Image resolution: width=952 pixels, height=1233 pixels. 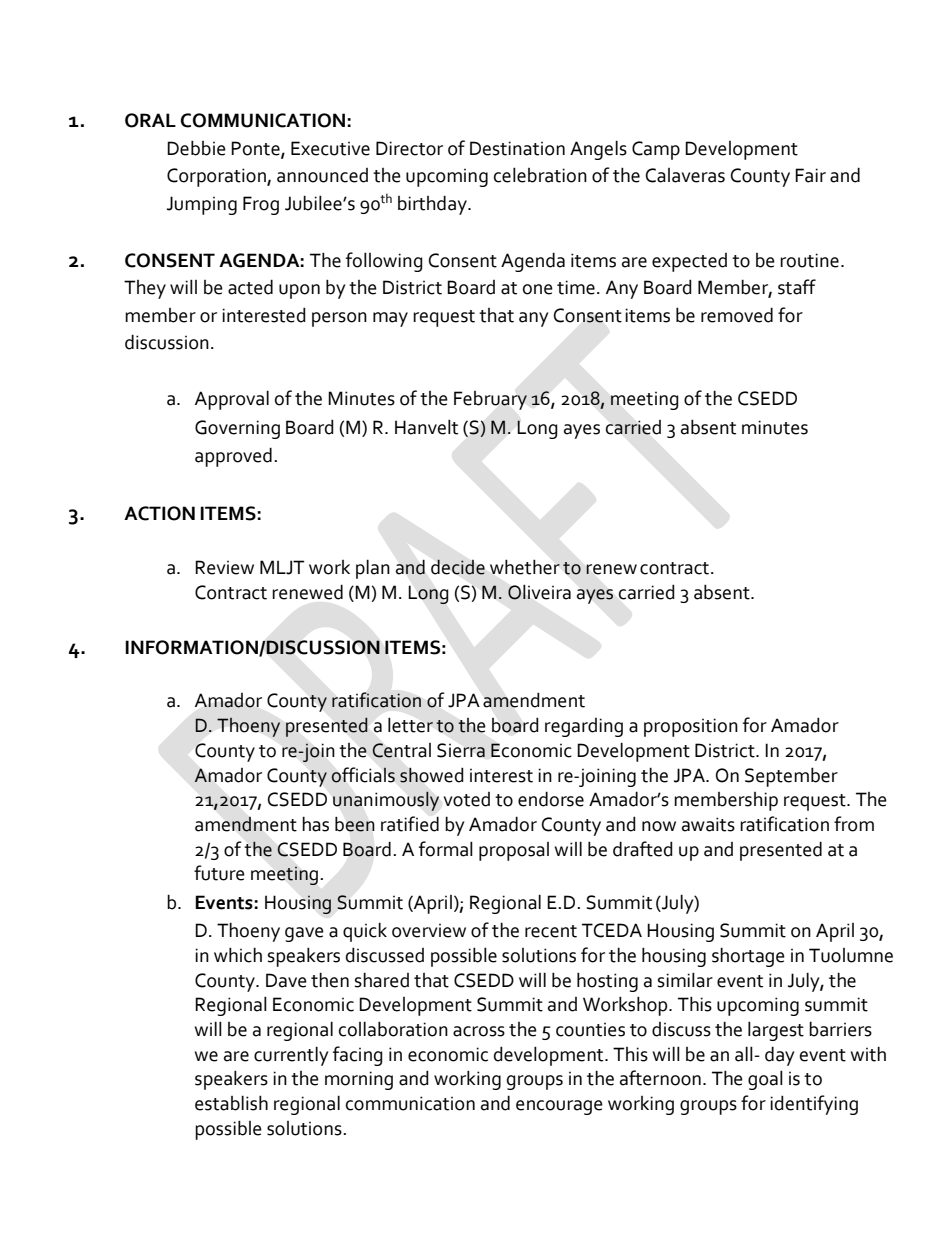 What do you see at coordinates (490, 400) in the page?
I see `February` at bounding box center [490, 400].
